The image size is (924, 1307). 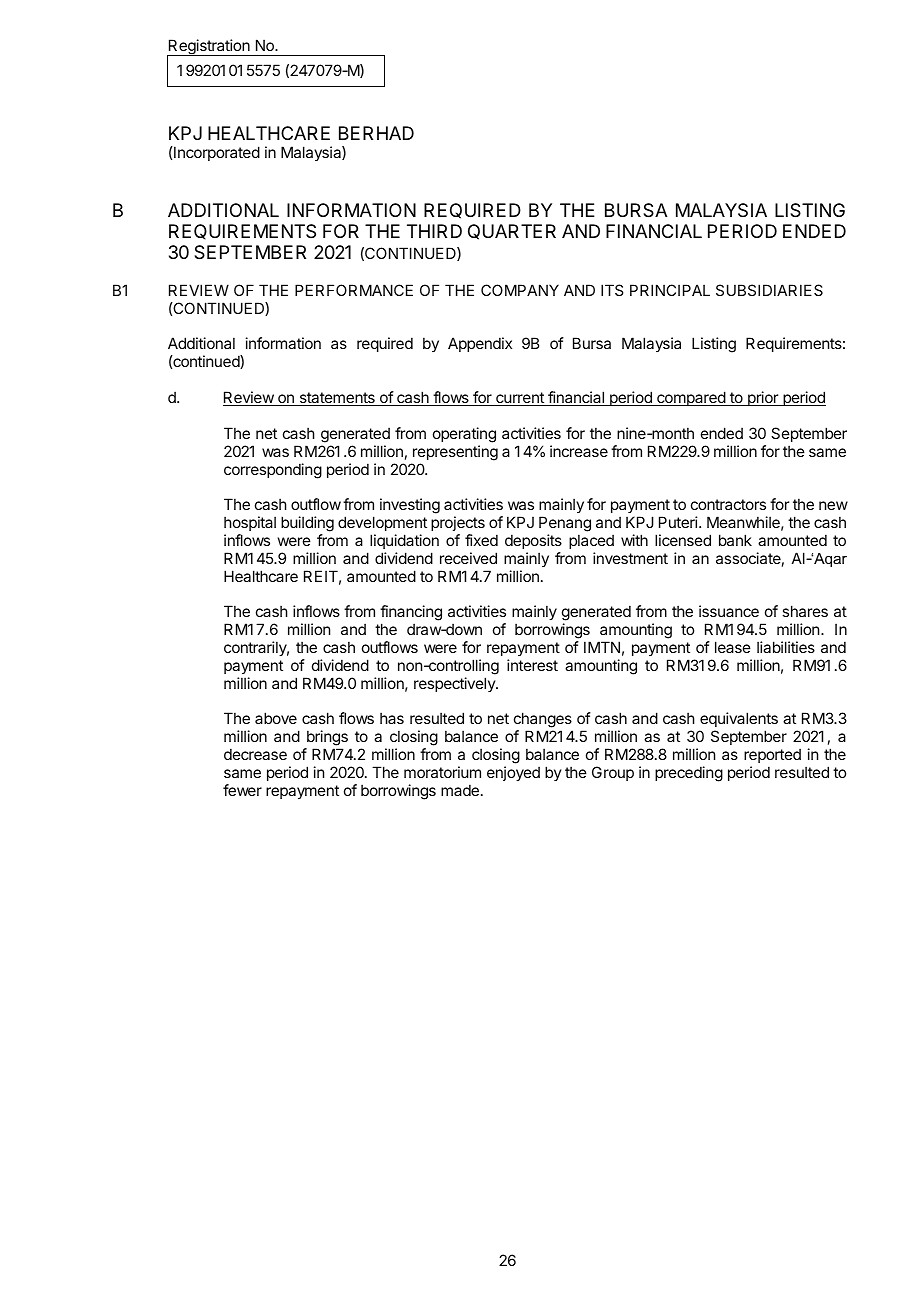 I want to click on SUBSIDIARIES, so click(x=769, y=290).
